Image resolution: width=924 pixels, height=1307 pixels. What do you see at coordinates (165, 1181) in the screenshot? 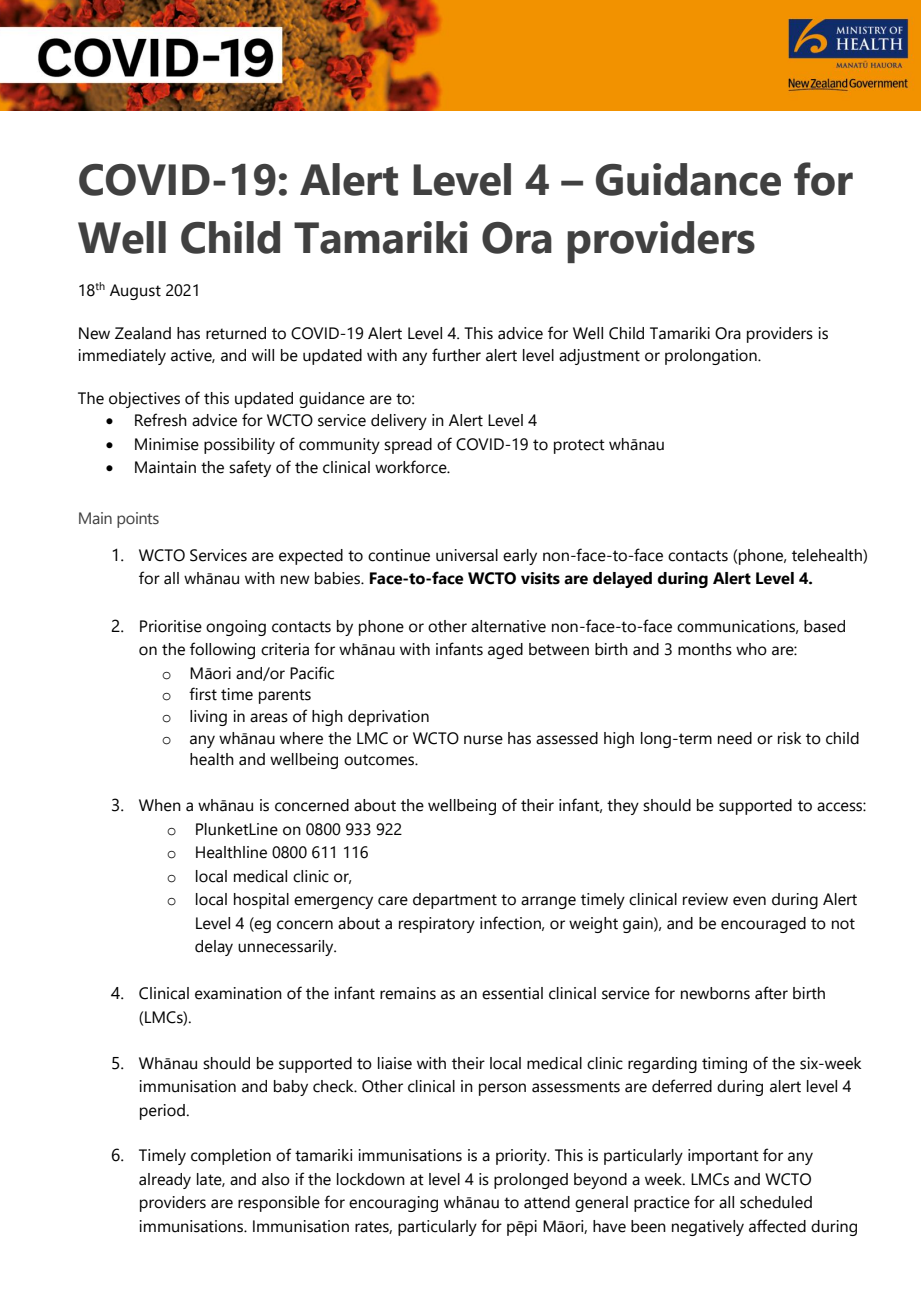
I see `already` at bounding box center [165, 1181].
